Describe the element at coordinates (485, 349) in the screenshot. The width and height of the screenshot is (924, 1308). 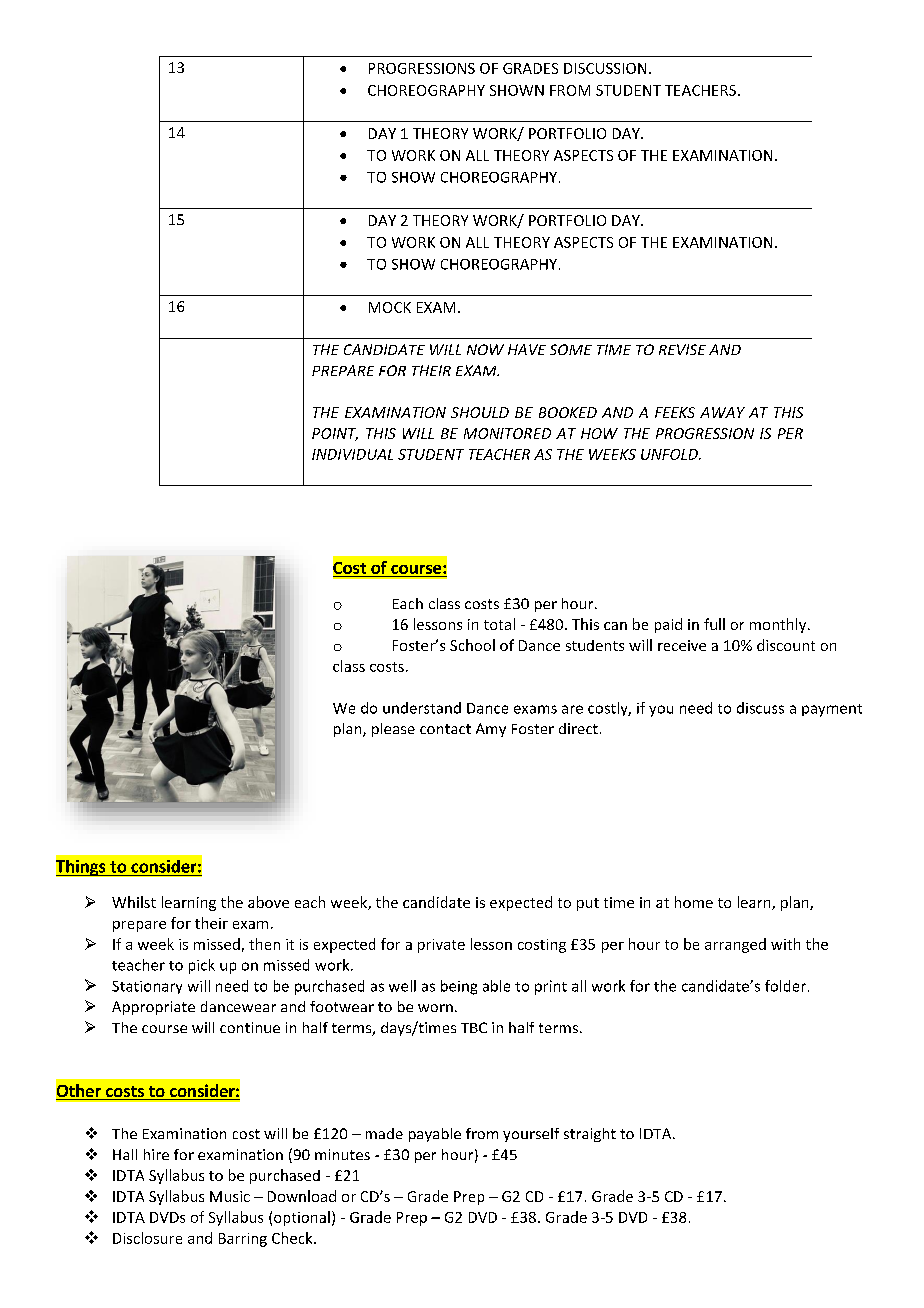
I see `NOW` at that location.
